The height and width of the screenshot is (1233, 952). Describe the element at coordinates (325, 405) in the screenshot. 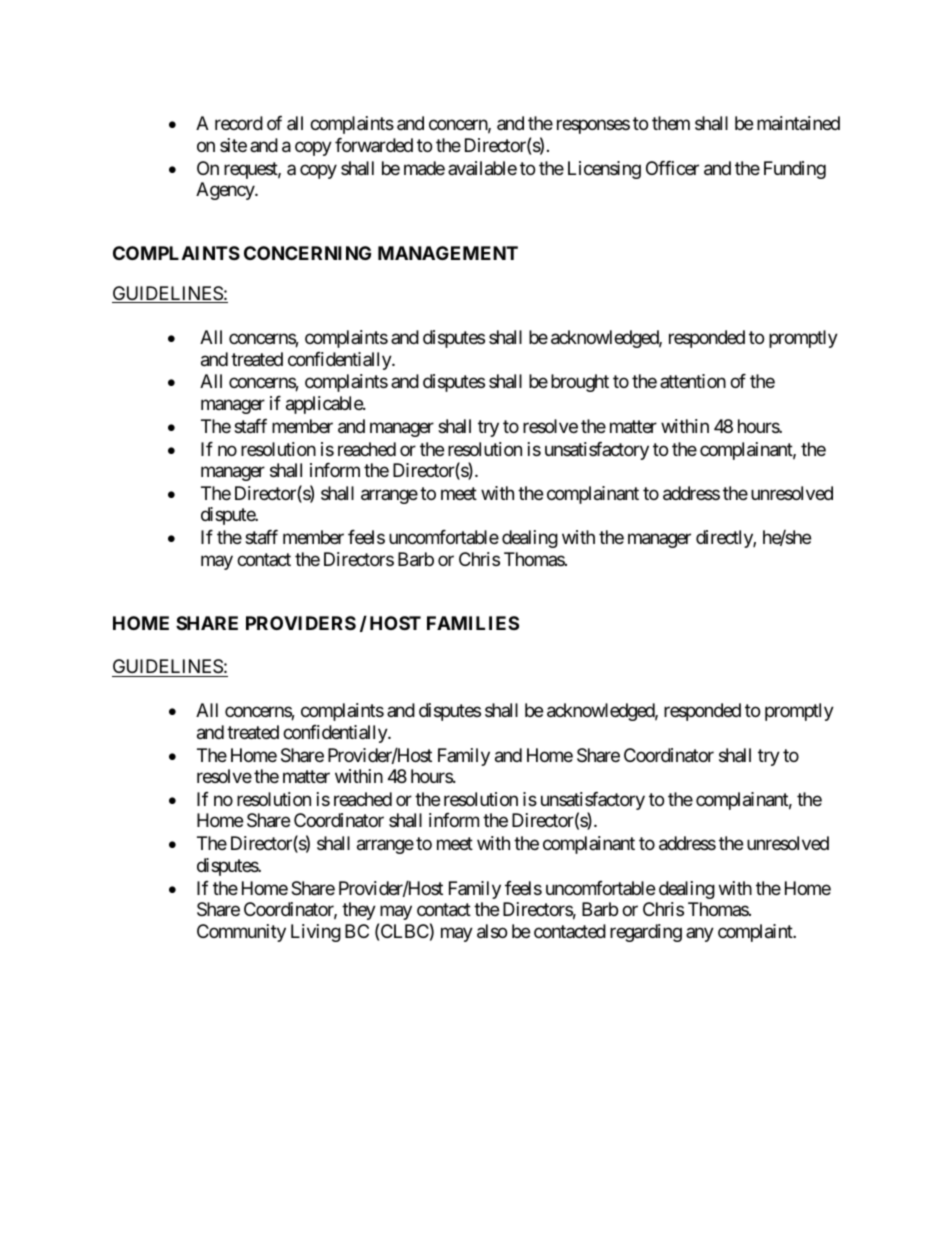

I see `applicable` at that location.
